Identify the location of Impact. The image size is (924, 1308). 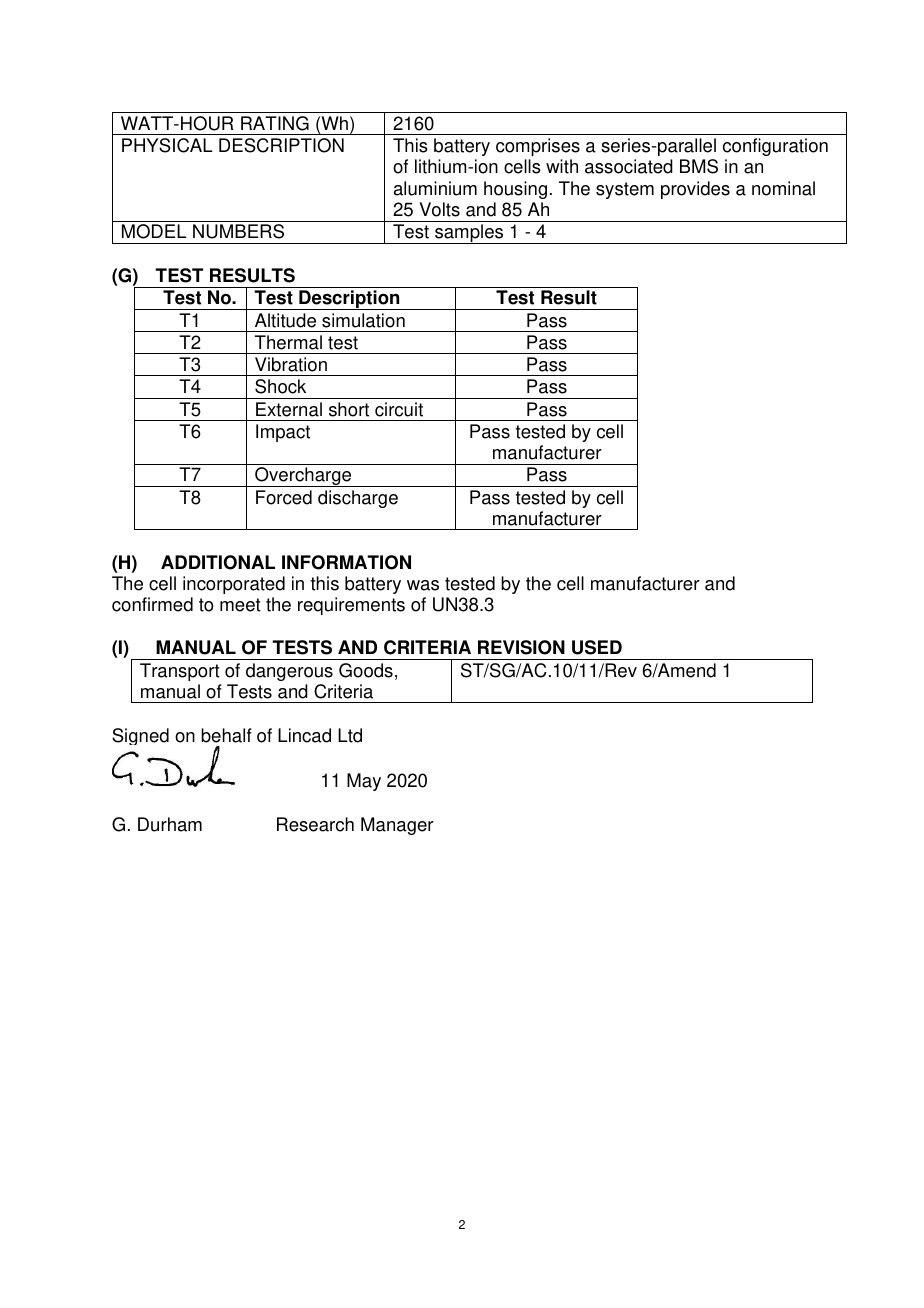
(283, 433).
